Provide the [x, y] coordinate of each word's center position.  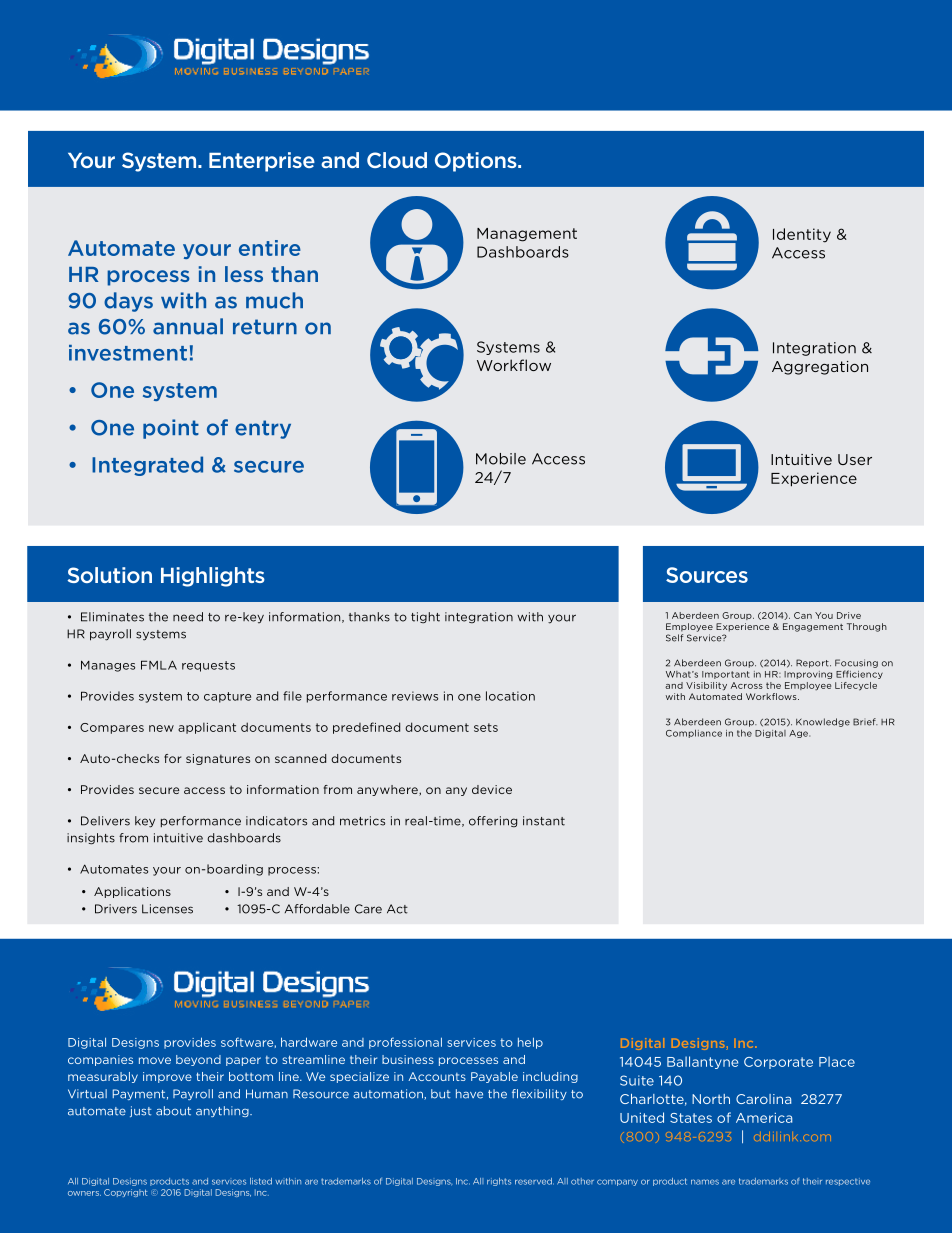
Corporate [778, 1063]
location [510, 696]
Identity [802, 235]
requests [208, 666]
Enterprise [262, 162]
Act [397, 909]
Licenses [167, 909]
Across [747, 685]
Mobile [501, 459]
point [171, 429]
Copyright [126, 1193]
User [855, 459]
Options [477, 162]
